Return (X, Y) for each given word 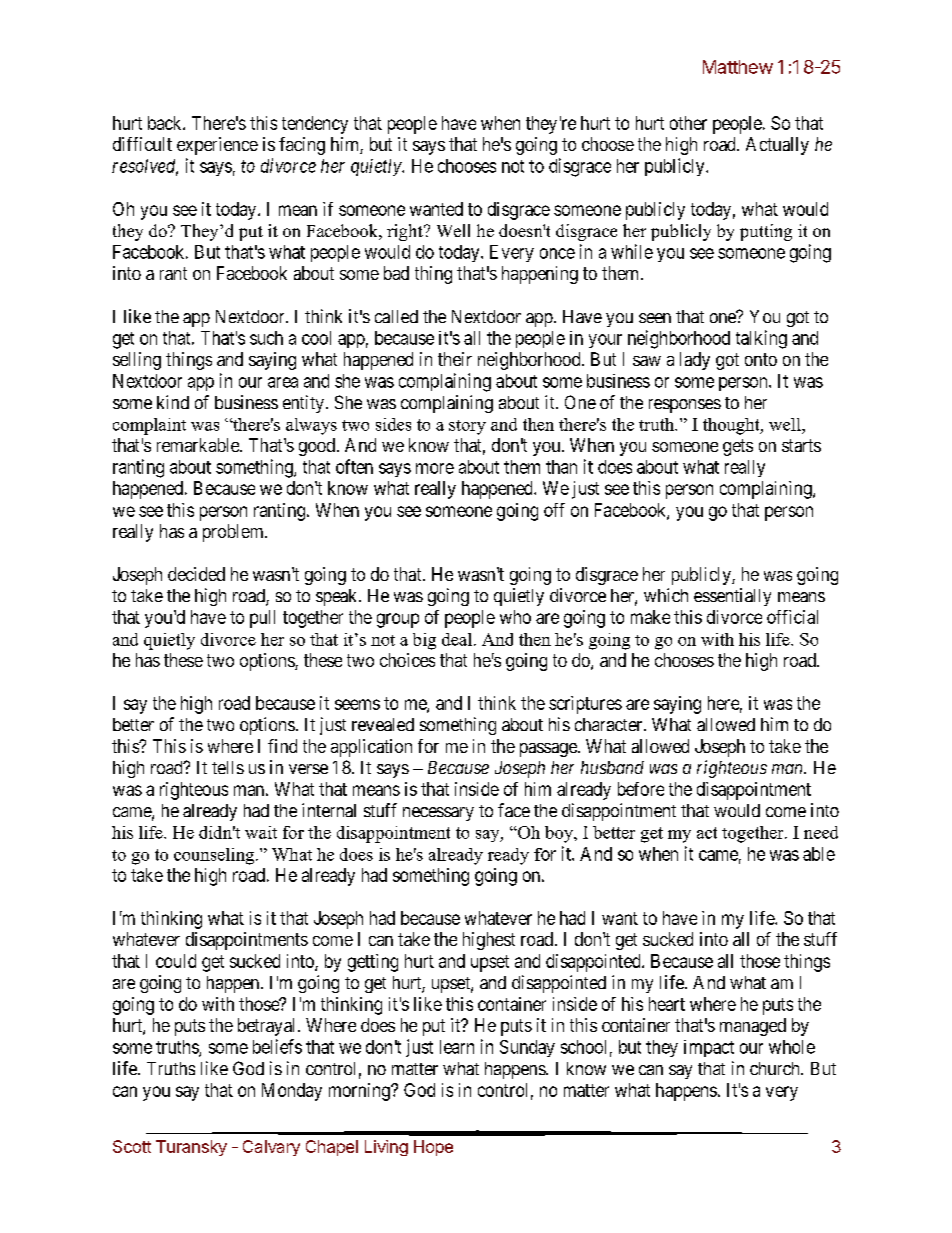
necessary (438, 814)
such (266, 338)
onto (761, 359)
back (166, 123)
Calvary (271, 1148)
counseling (214, 856)
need (821, 832)
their (455, 359)
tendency (315, 125)
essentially (732, 597)
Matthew (738, 67)
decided (196, 574)
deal (458, 639)
